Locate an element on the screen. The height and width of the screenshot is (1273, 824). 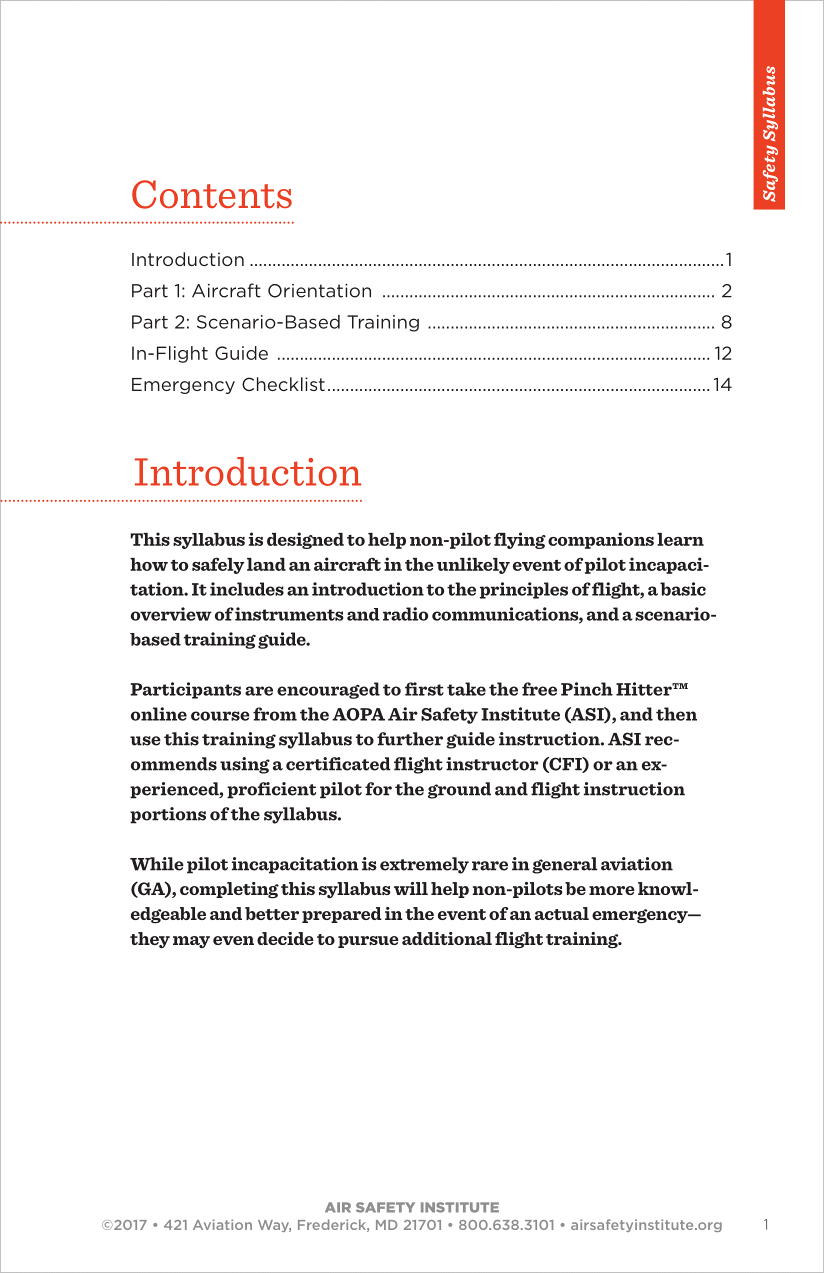
course is located at coordinates (220, 716).
